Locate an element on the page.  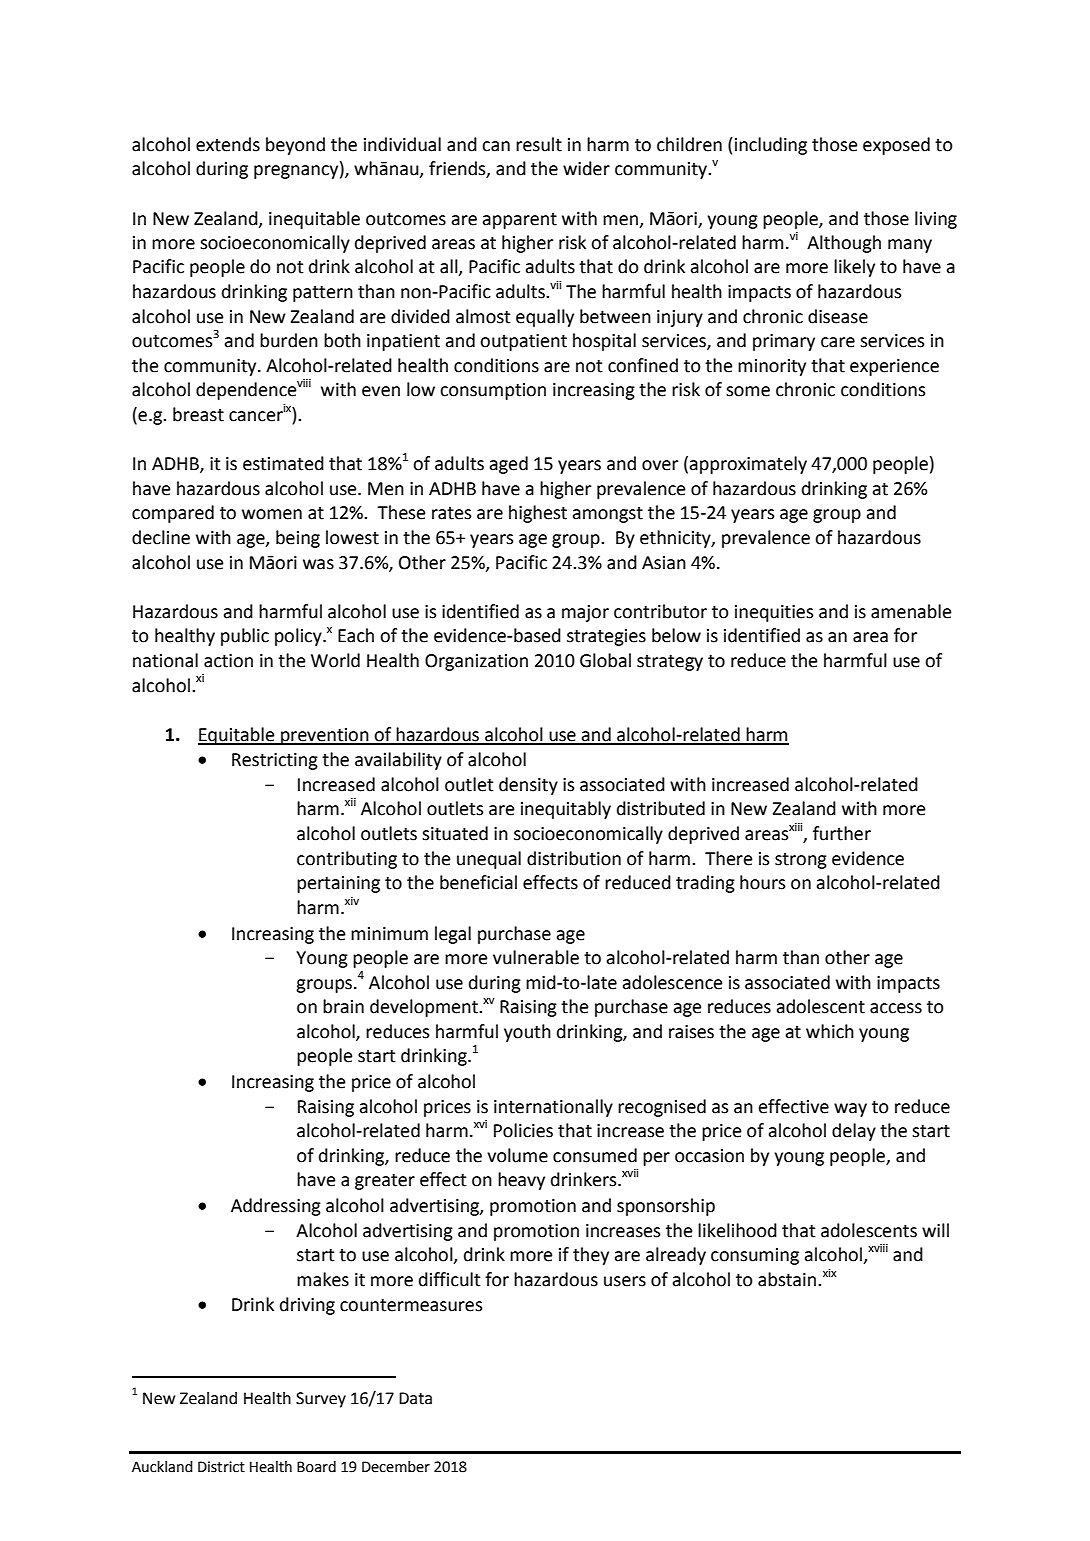
District is located at coordinates (221, 1467).
